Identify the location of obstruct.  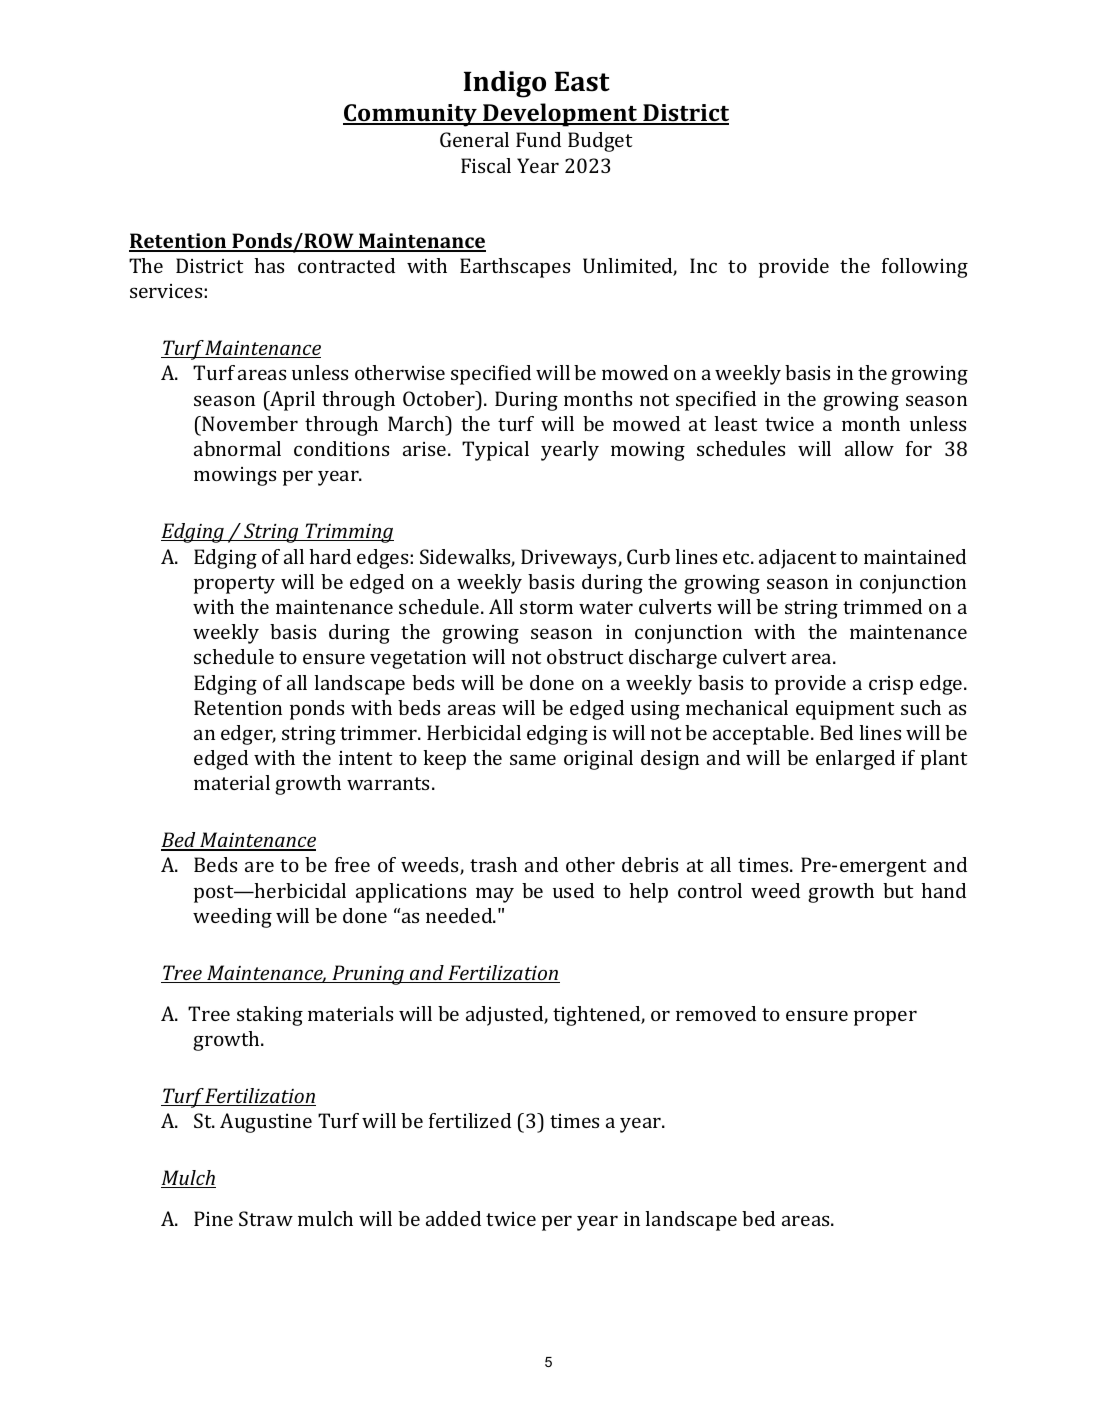
(585, 656).
